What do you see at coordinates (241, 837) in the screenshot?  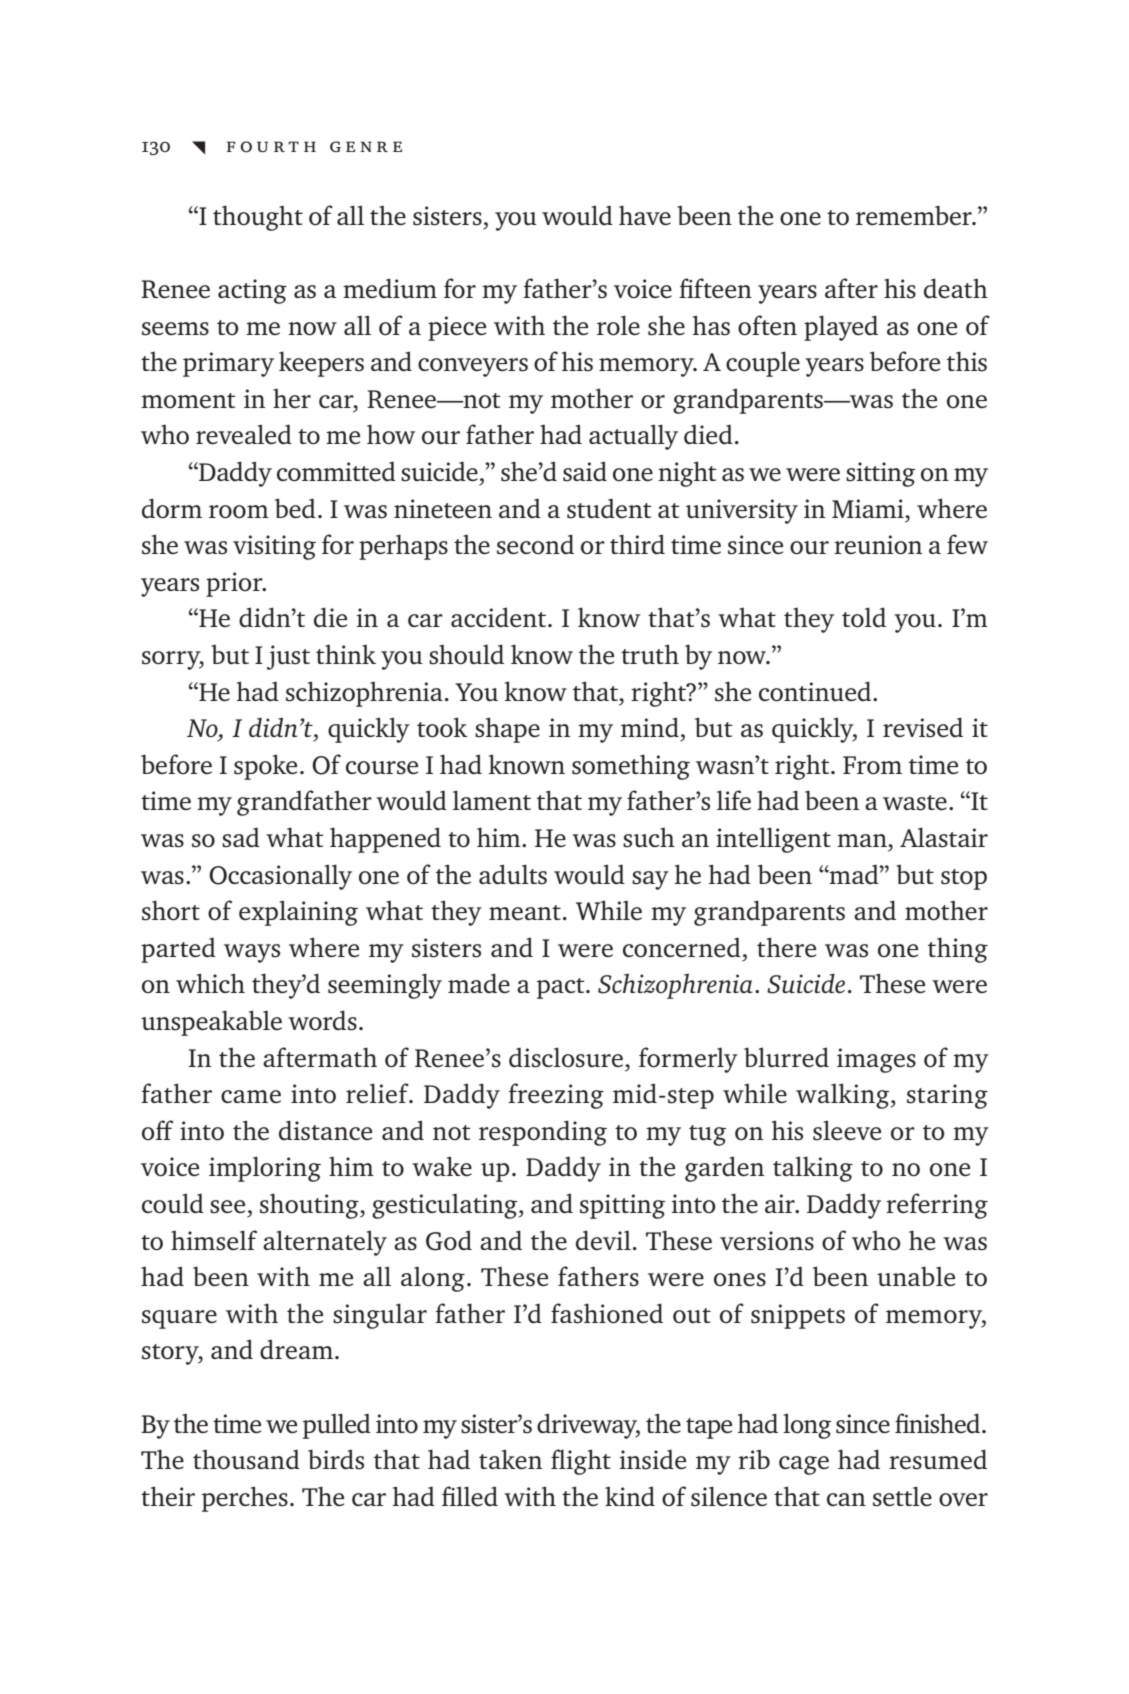 I see `sad` at bounding box center [241, 837].
